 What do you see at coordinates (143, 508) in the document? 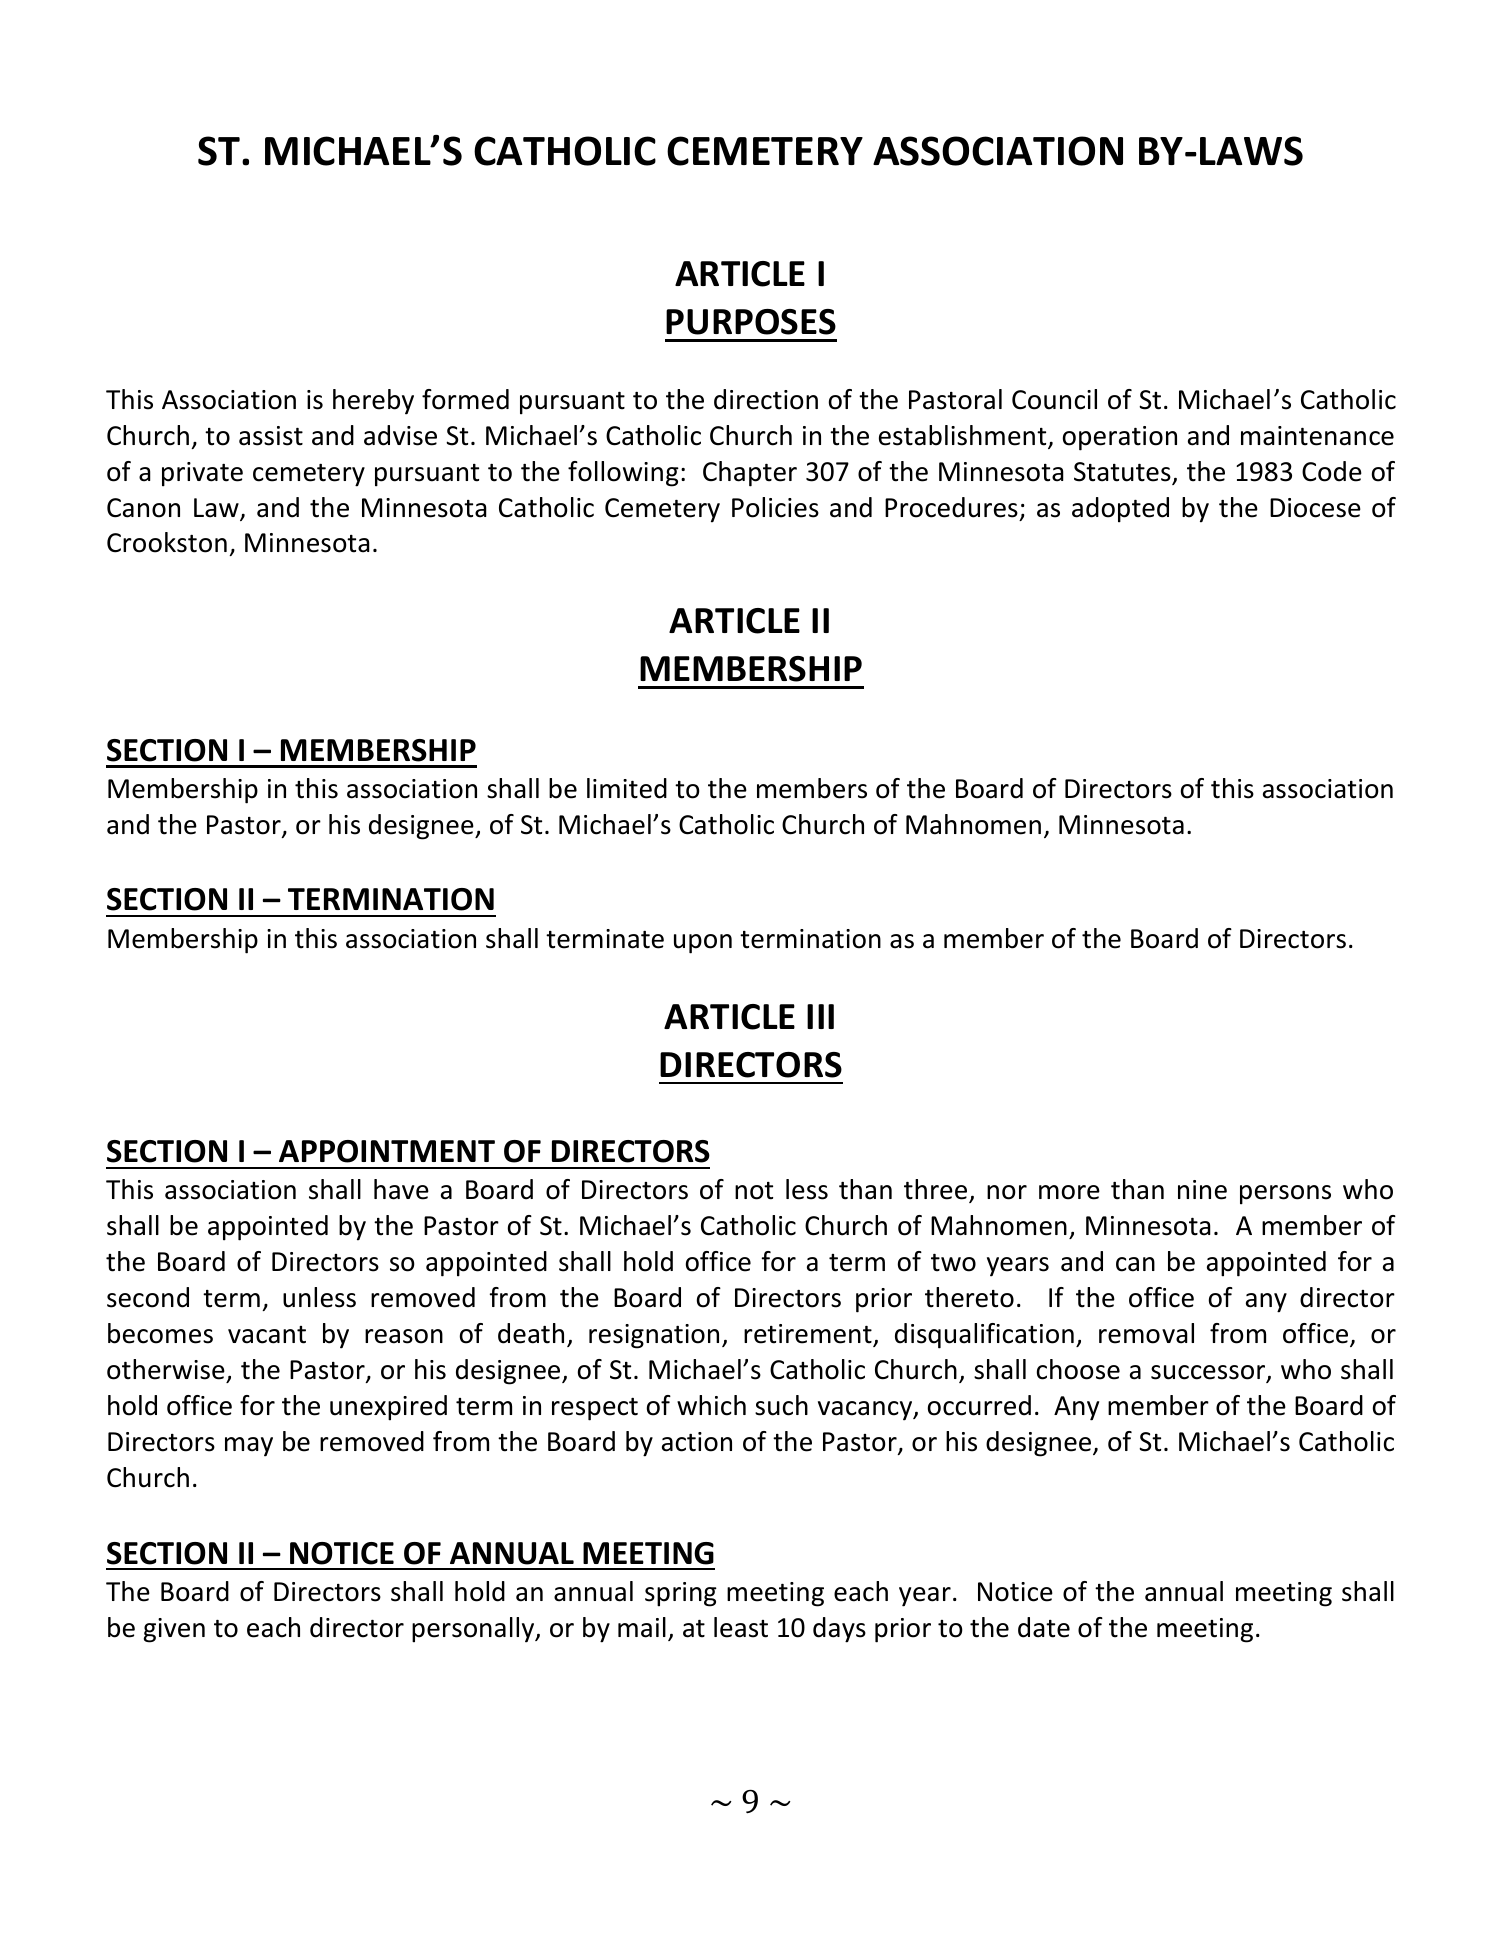
I see `Canon` at bounding box center [143, 508].
